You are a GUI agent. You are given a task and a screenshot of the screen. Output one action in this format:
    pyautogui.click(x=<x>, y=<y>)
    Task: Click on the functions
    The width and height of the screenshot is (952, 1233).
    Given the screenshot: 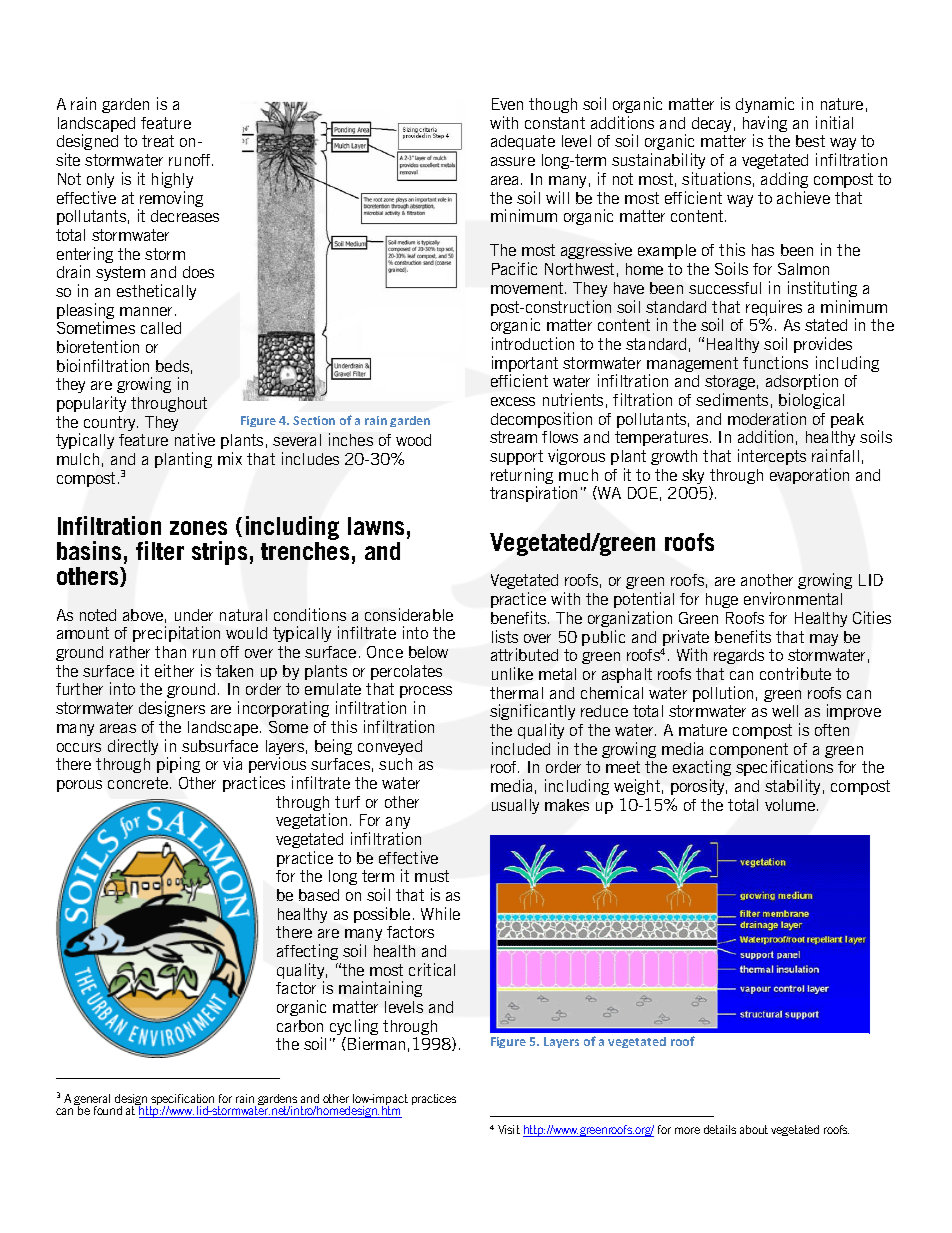 What is the action you would take?
    pyautogui.click(x=775, y=362)
